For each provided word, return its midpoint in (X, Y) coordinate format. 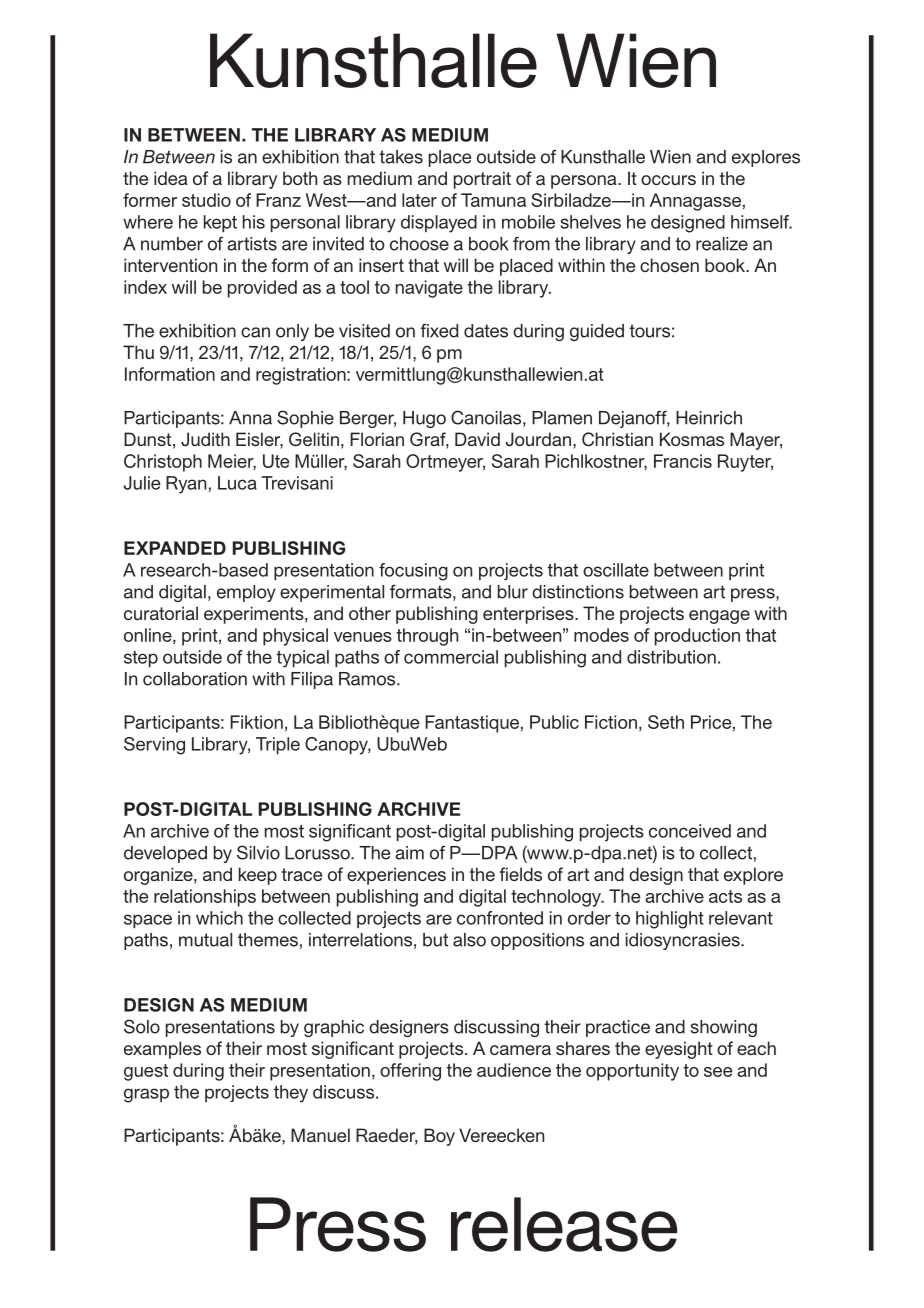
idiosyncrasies (684, 941)
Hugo (424, 419)
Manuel (320, 1135)
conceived (690, 831)
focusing (413, 572)
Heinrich (709, 418)
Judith (205, 439)
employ (246, 593)
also (469, 940)
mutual (205, 940)
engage (719, 617)
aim (409, 853)
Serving (154, 746)
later (419, 200)
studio (206, 200)
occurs (668, 180)
